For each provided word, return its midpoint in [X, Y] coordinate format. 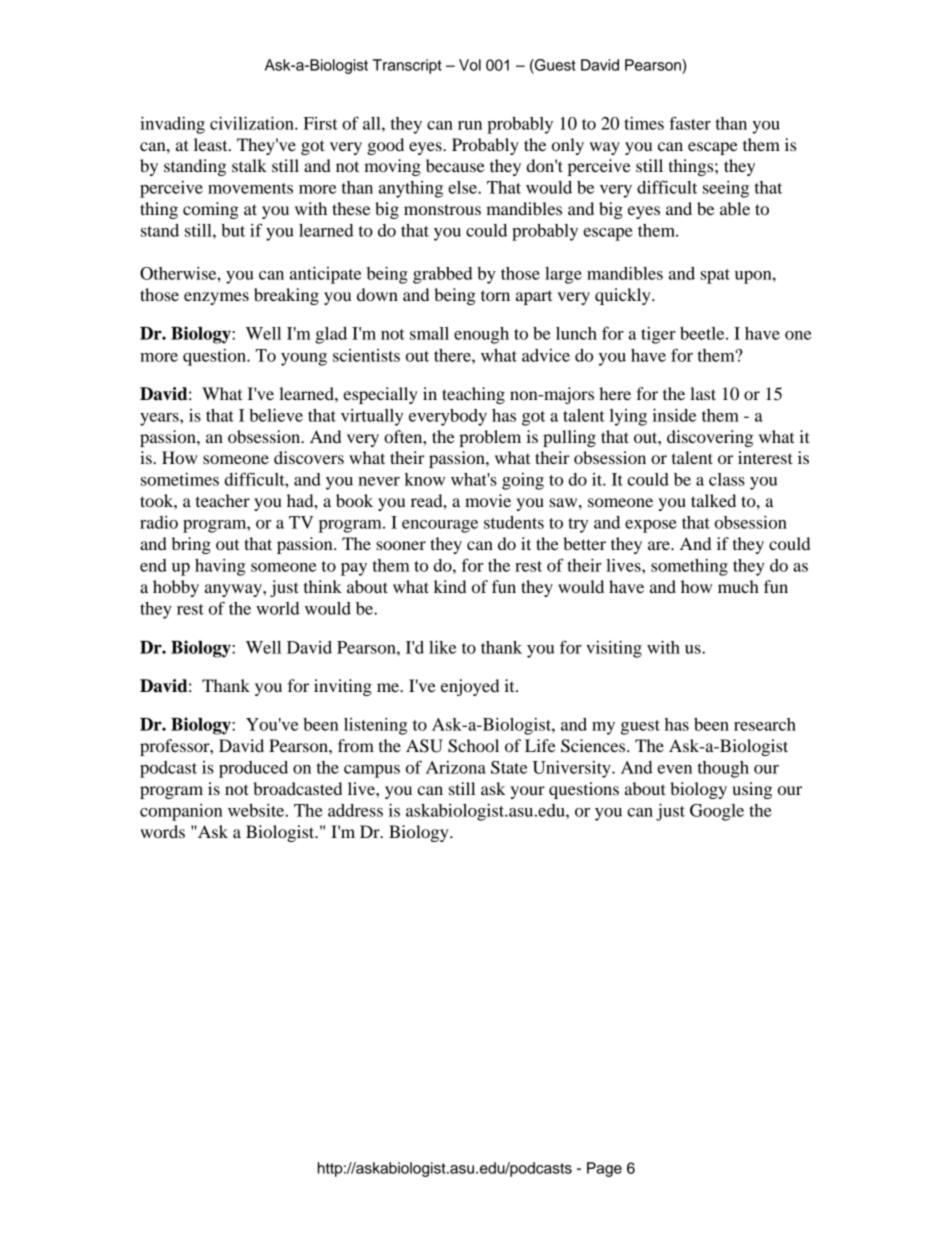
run [470, 125]
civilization [253, 123]
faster [690, 123]
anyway [234, 590]
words [162, 831]
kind [450, 586]
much [738, 586]
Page [604, 1169]
